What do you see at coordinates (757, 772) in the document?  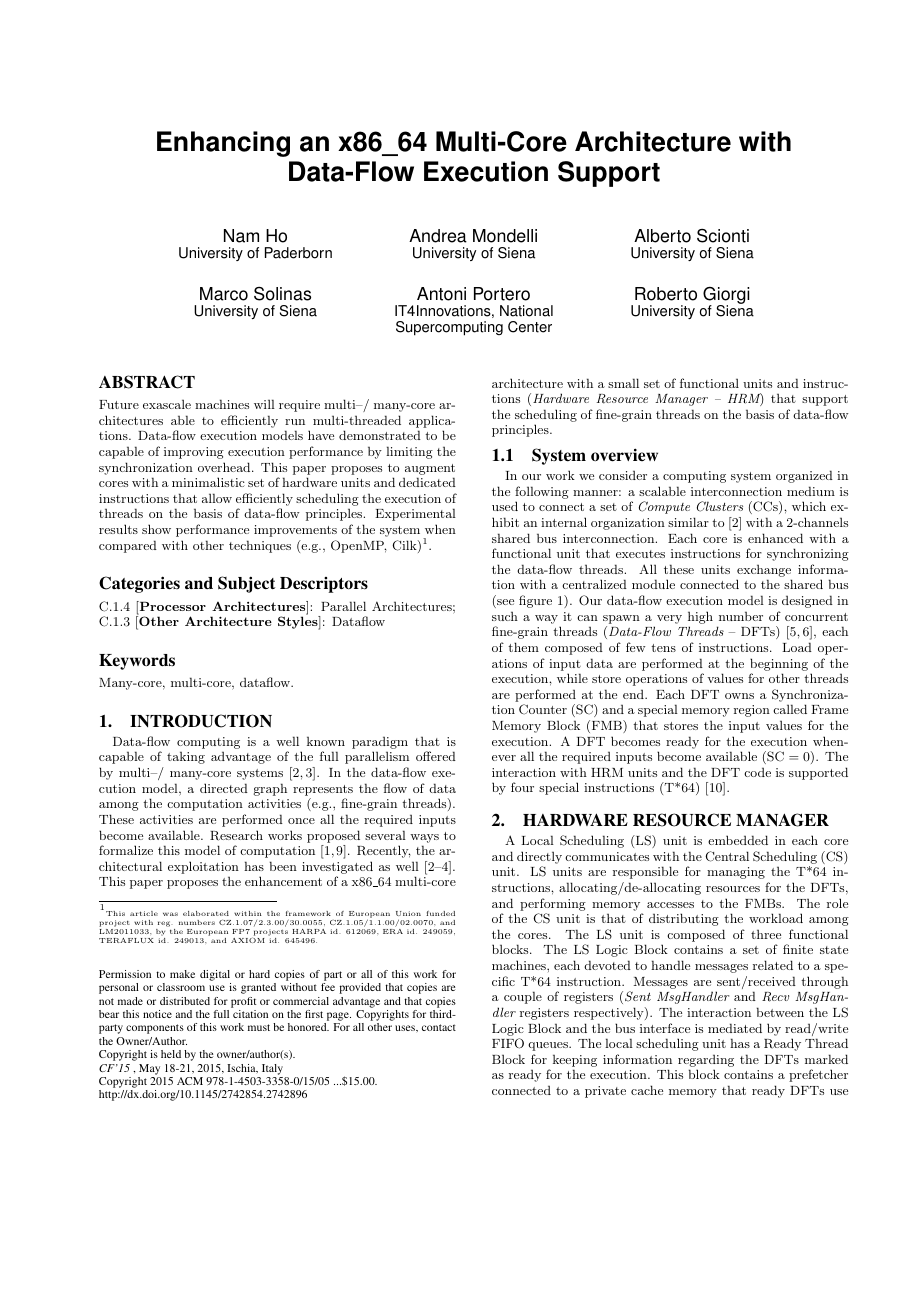 I see `code` at bounding box center [757, 772].
